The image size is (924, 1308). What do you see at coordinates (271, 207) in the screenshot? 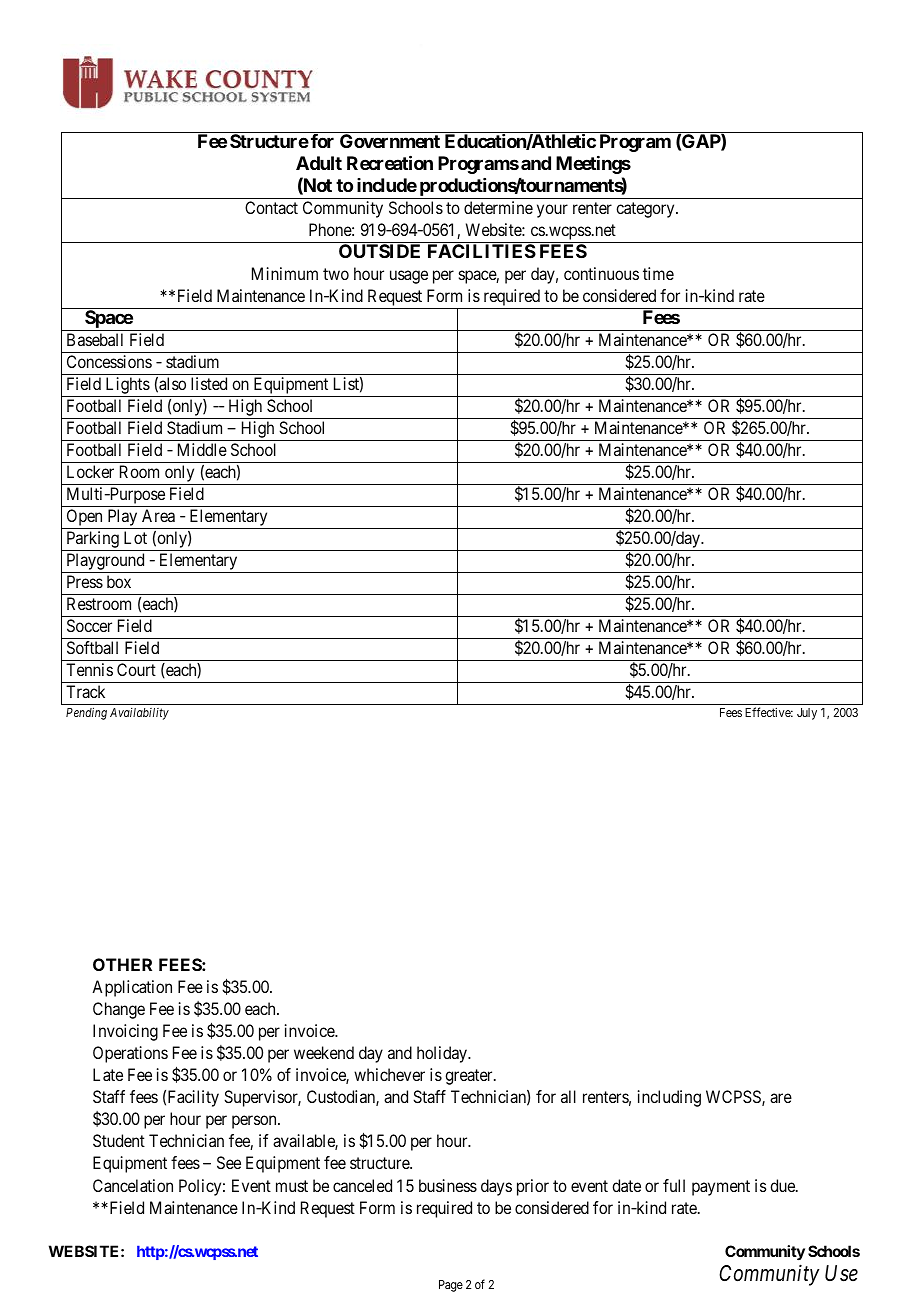
I see `Contact` at bounding box center [271, 207].
